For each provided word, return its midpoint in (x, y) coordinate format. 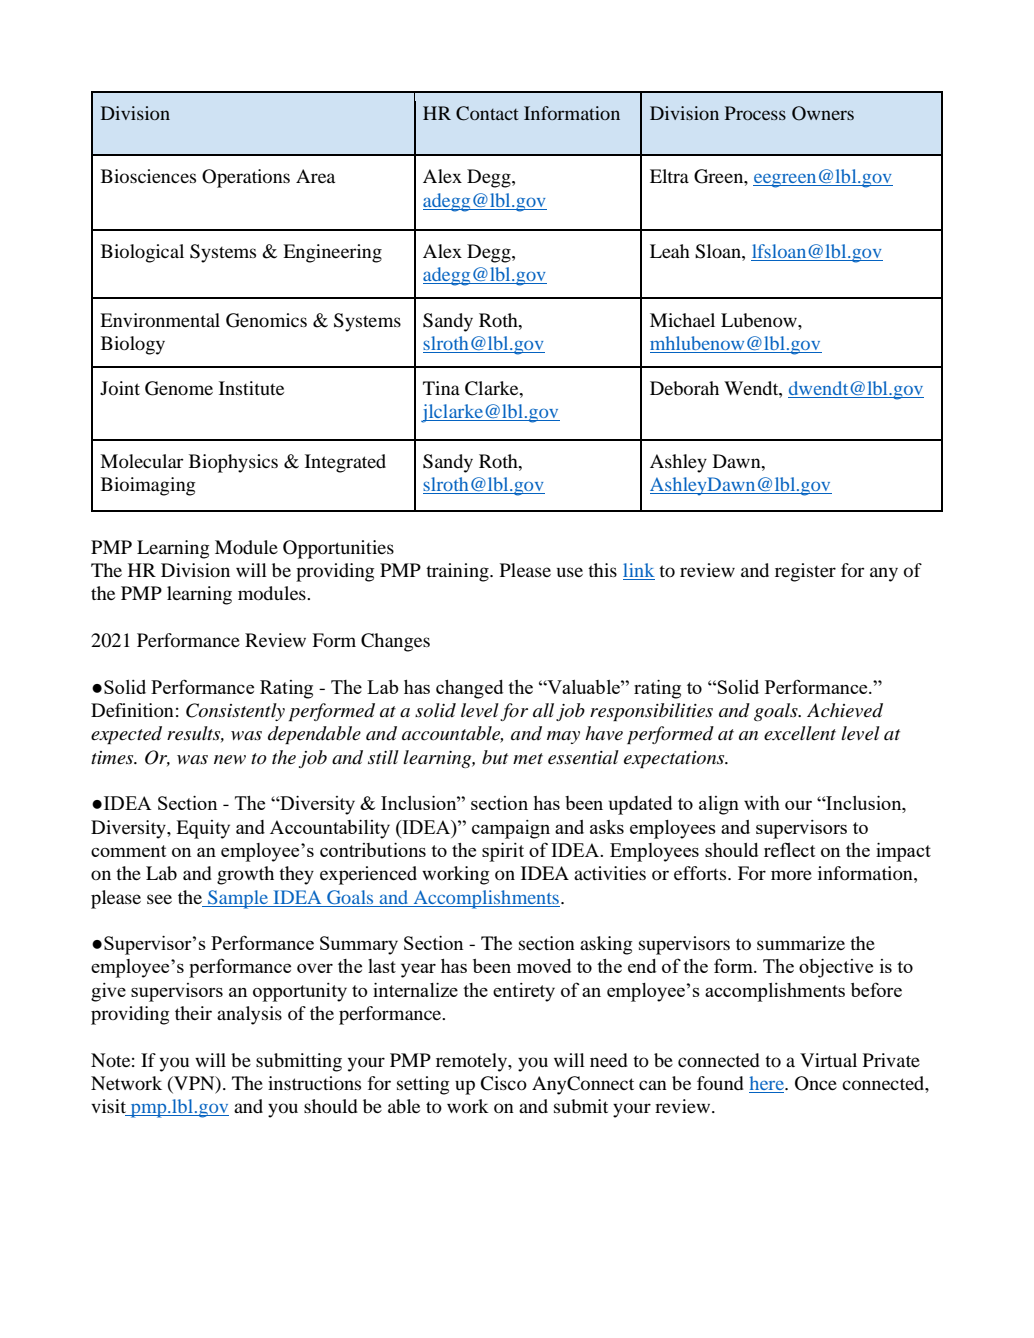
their (193, 1013)
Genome (179, 388)
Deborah (684, 388)
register (805, 572)
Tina (441, 388)
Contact (487, 113)
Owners (823, 113)
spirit (503, 852)
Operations (246, 178)
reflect (789, 849)
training (458, 572)
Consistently (235, 712)
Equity (203, 829)
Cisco (503, 1083)
